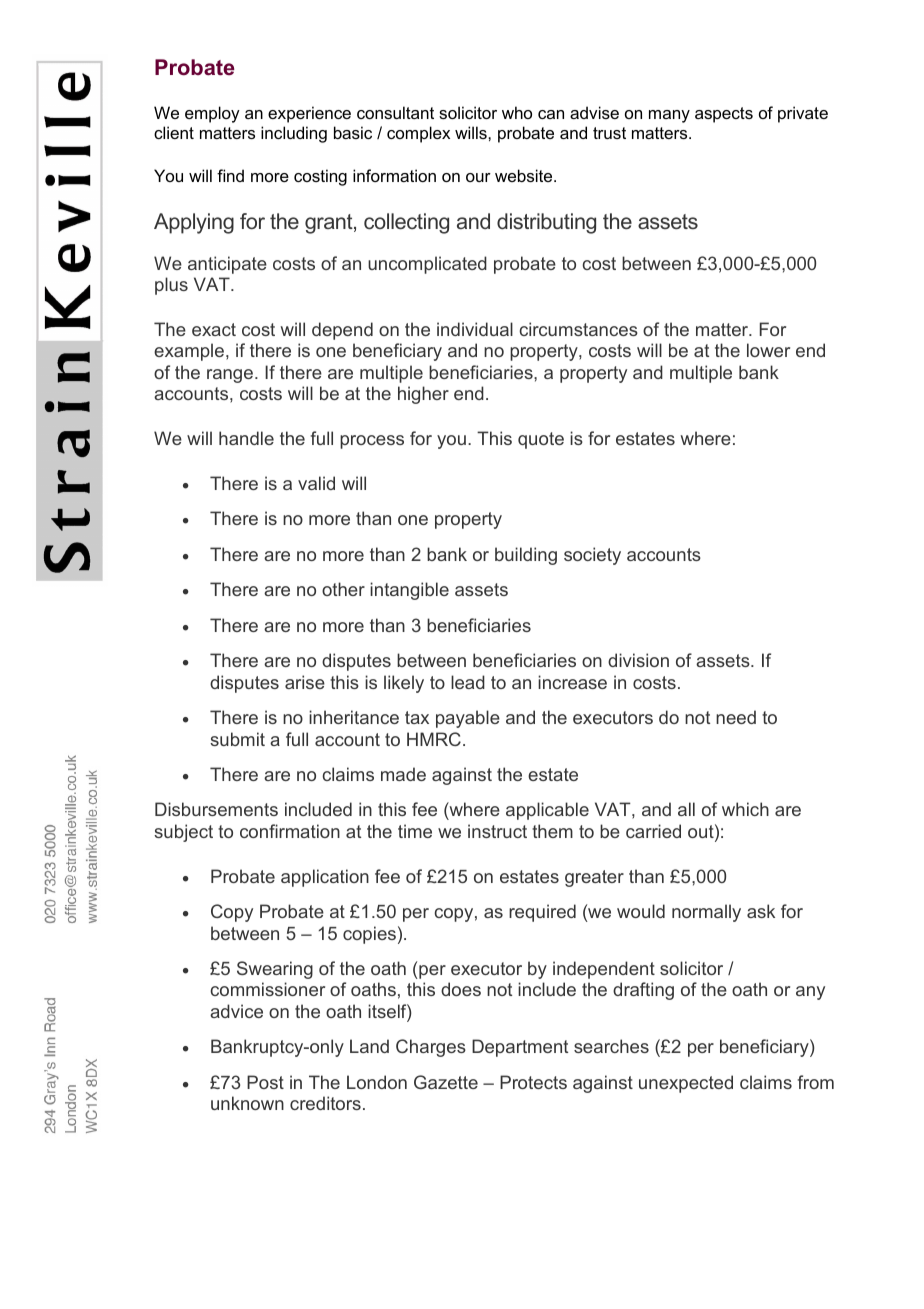  What do you see at coordinates (724, 115) in the image?
I see `aspects` at bounding box center [724, 115].
